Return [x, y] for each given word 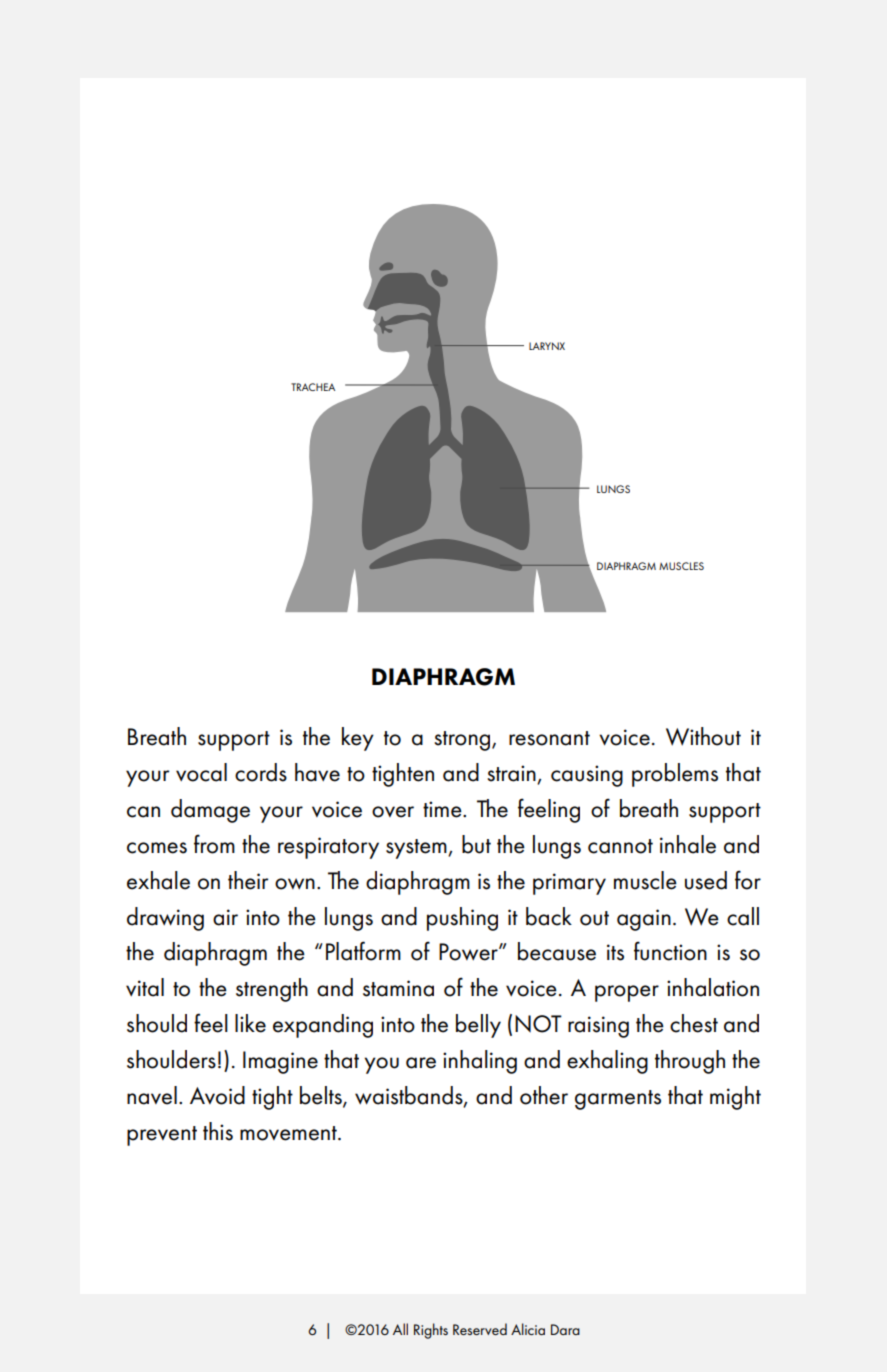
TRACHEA [313, 387]
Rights [431, 1331]
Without [703, 736]
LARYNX [547, 346]
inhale [688, 844]
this [218, 1131]
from [214, 844]
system [417, 849]
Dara [565, 1329]
